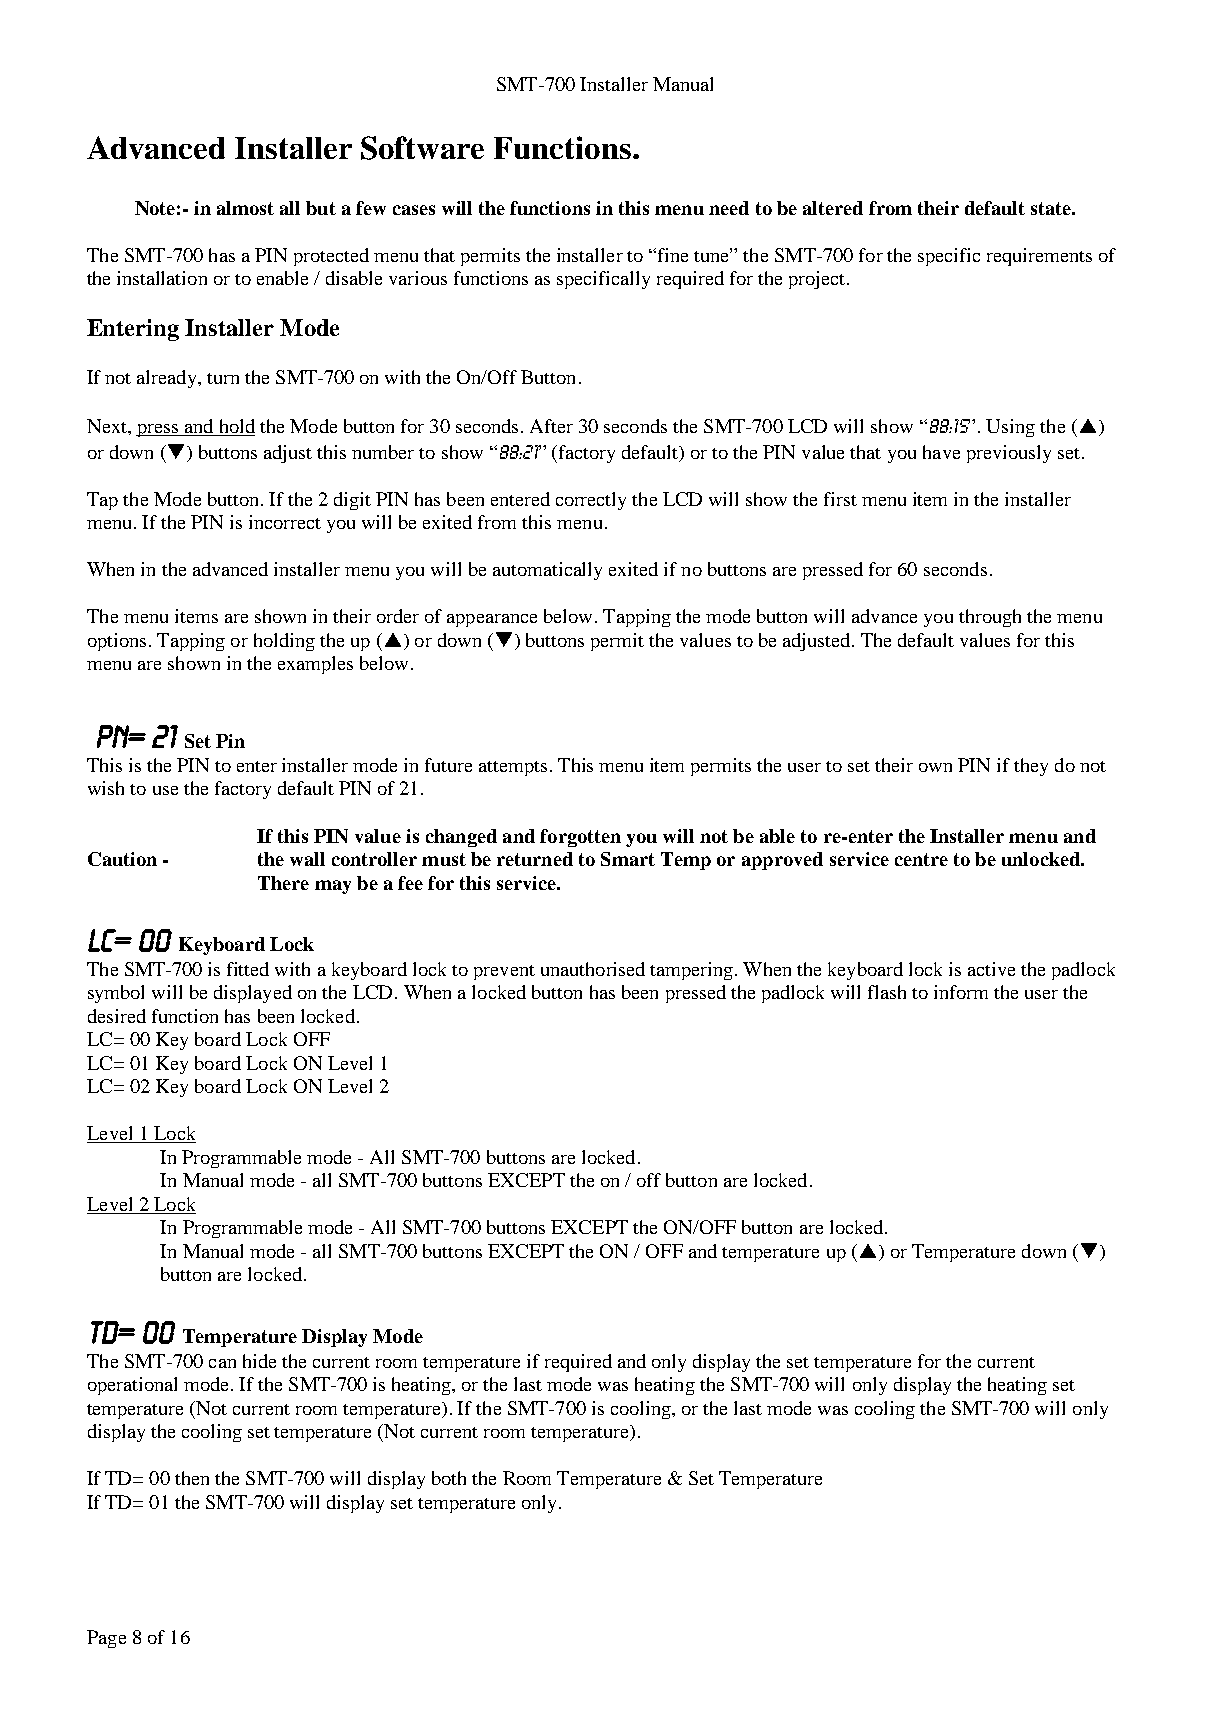 This screenshot has height=1721, width=1216. What do you see at coordinates (673, 255) in the screenshot?
I see `fine` at bounding box center [673, 255].
